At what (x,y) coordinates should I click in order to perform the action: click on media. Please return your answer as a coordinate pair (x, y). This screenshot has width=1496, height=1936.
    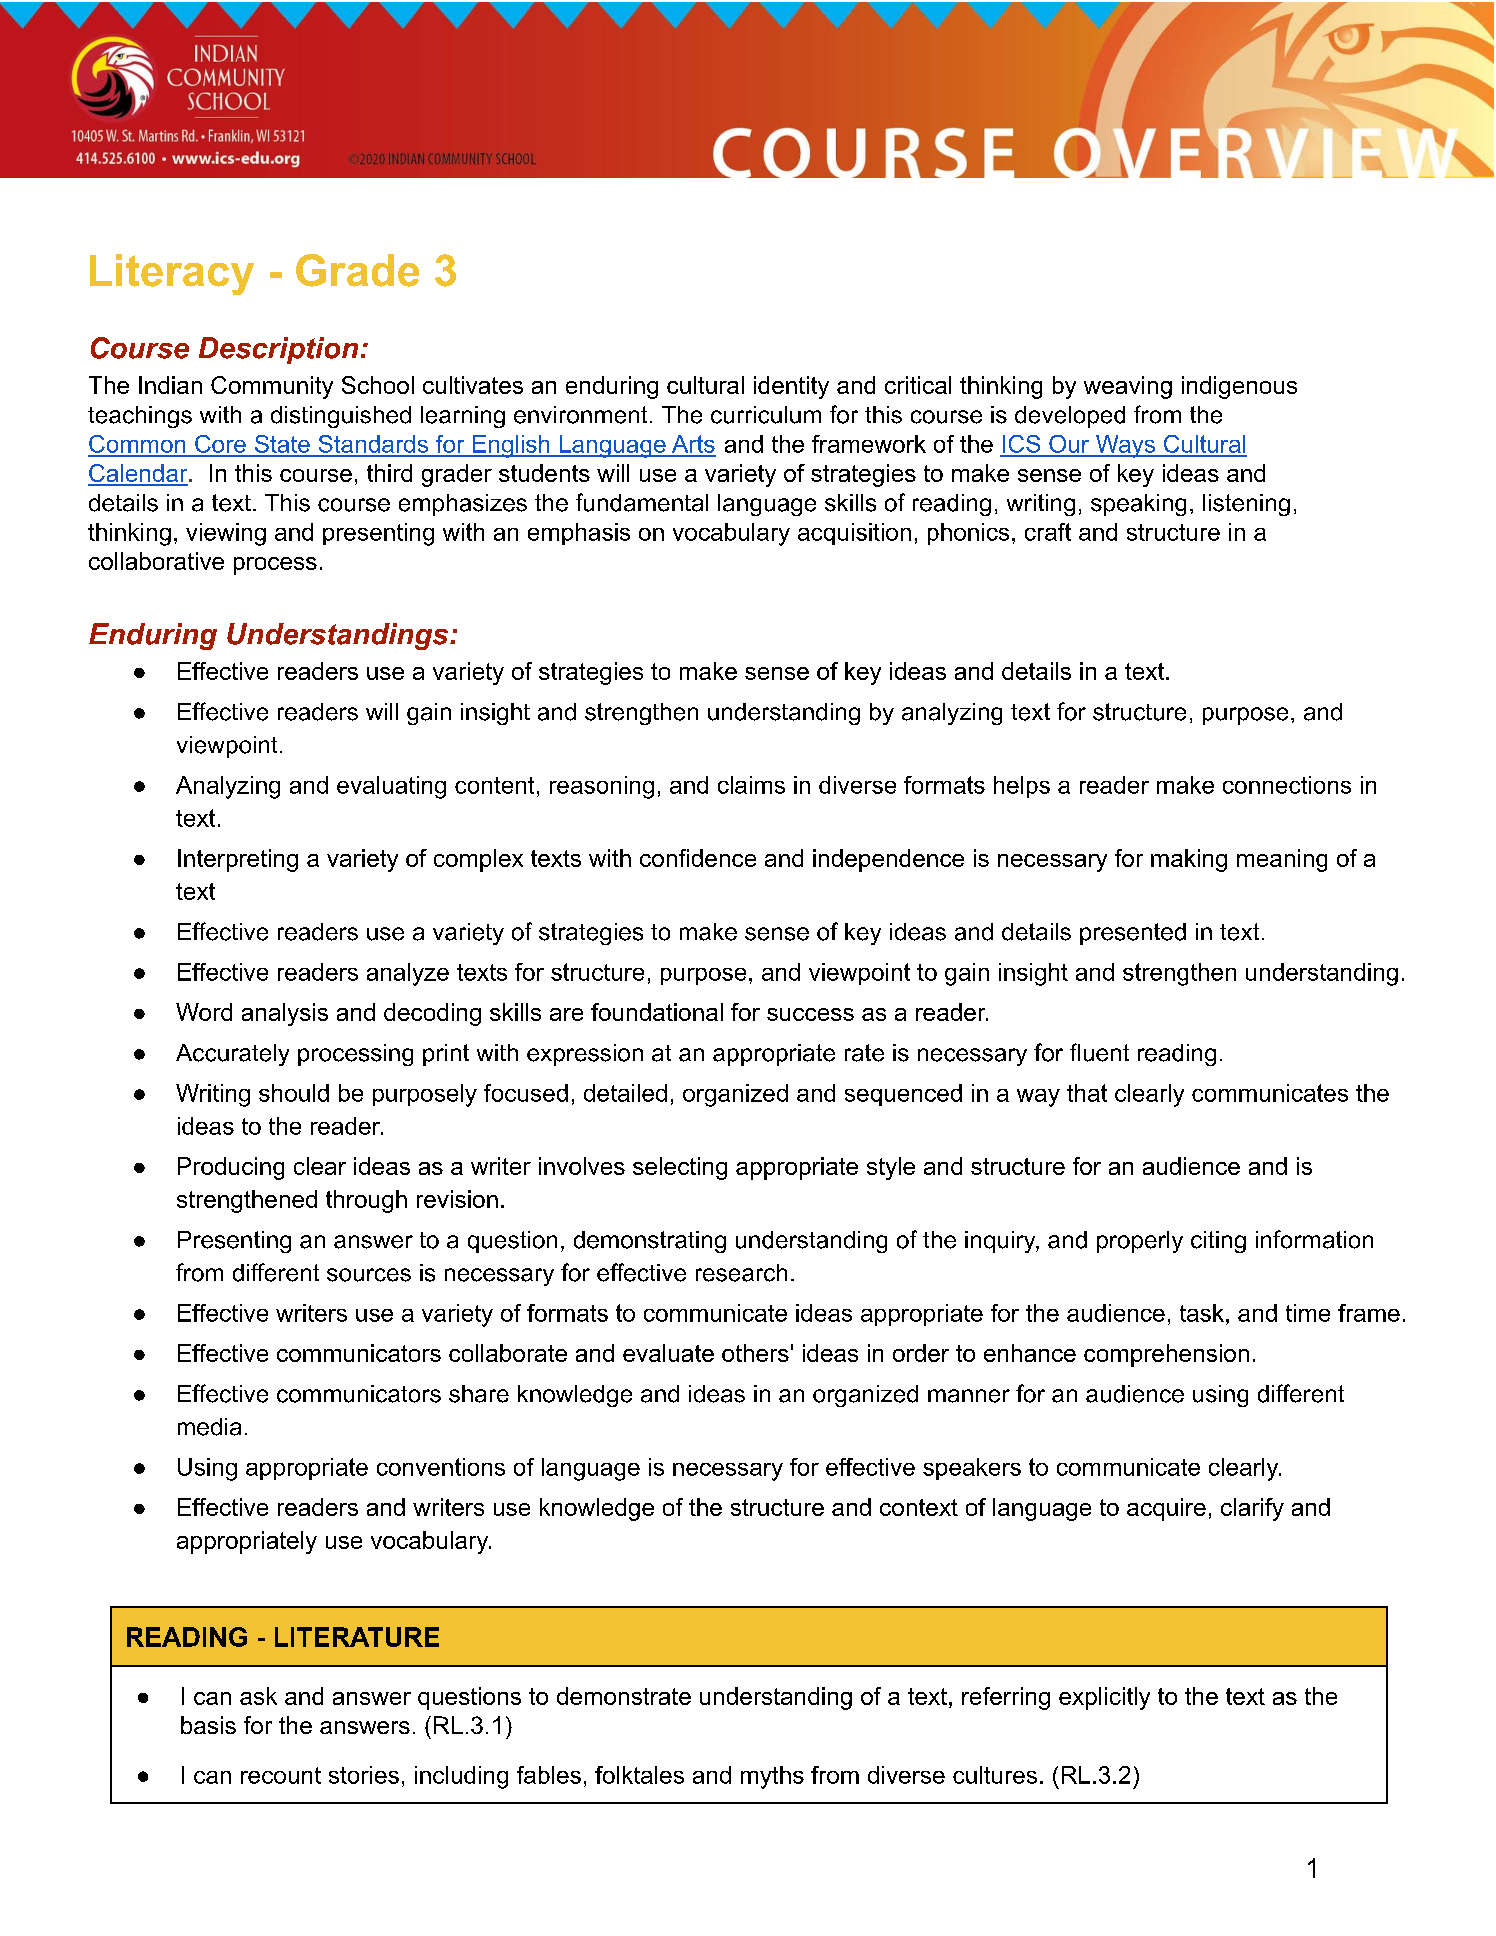
    Looking at the image, I should click on (209, 1427).
